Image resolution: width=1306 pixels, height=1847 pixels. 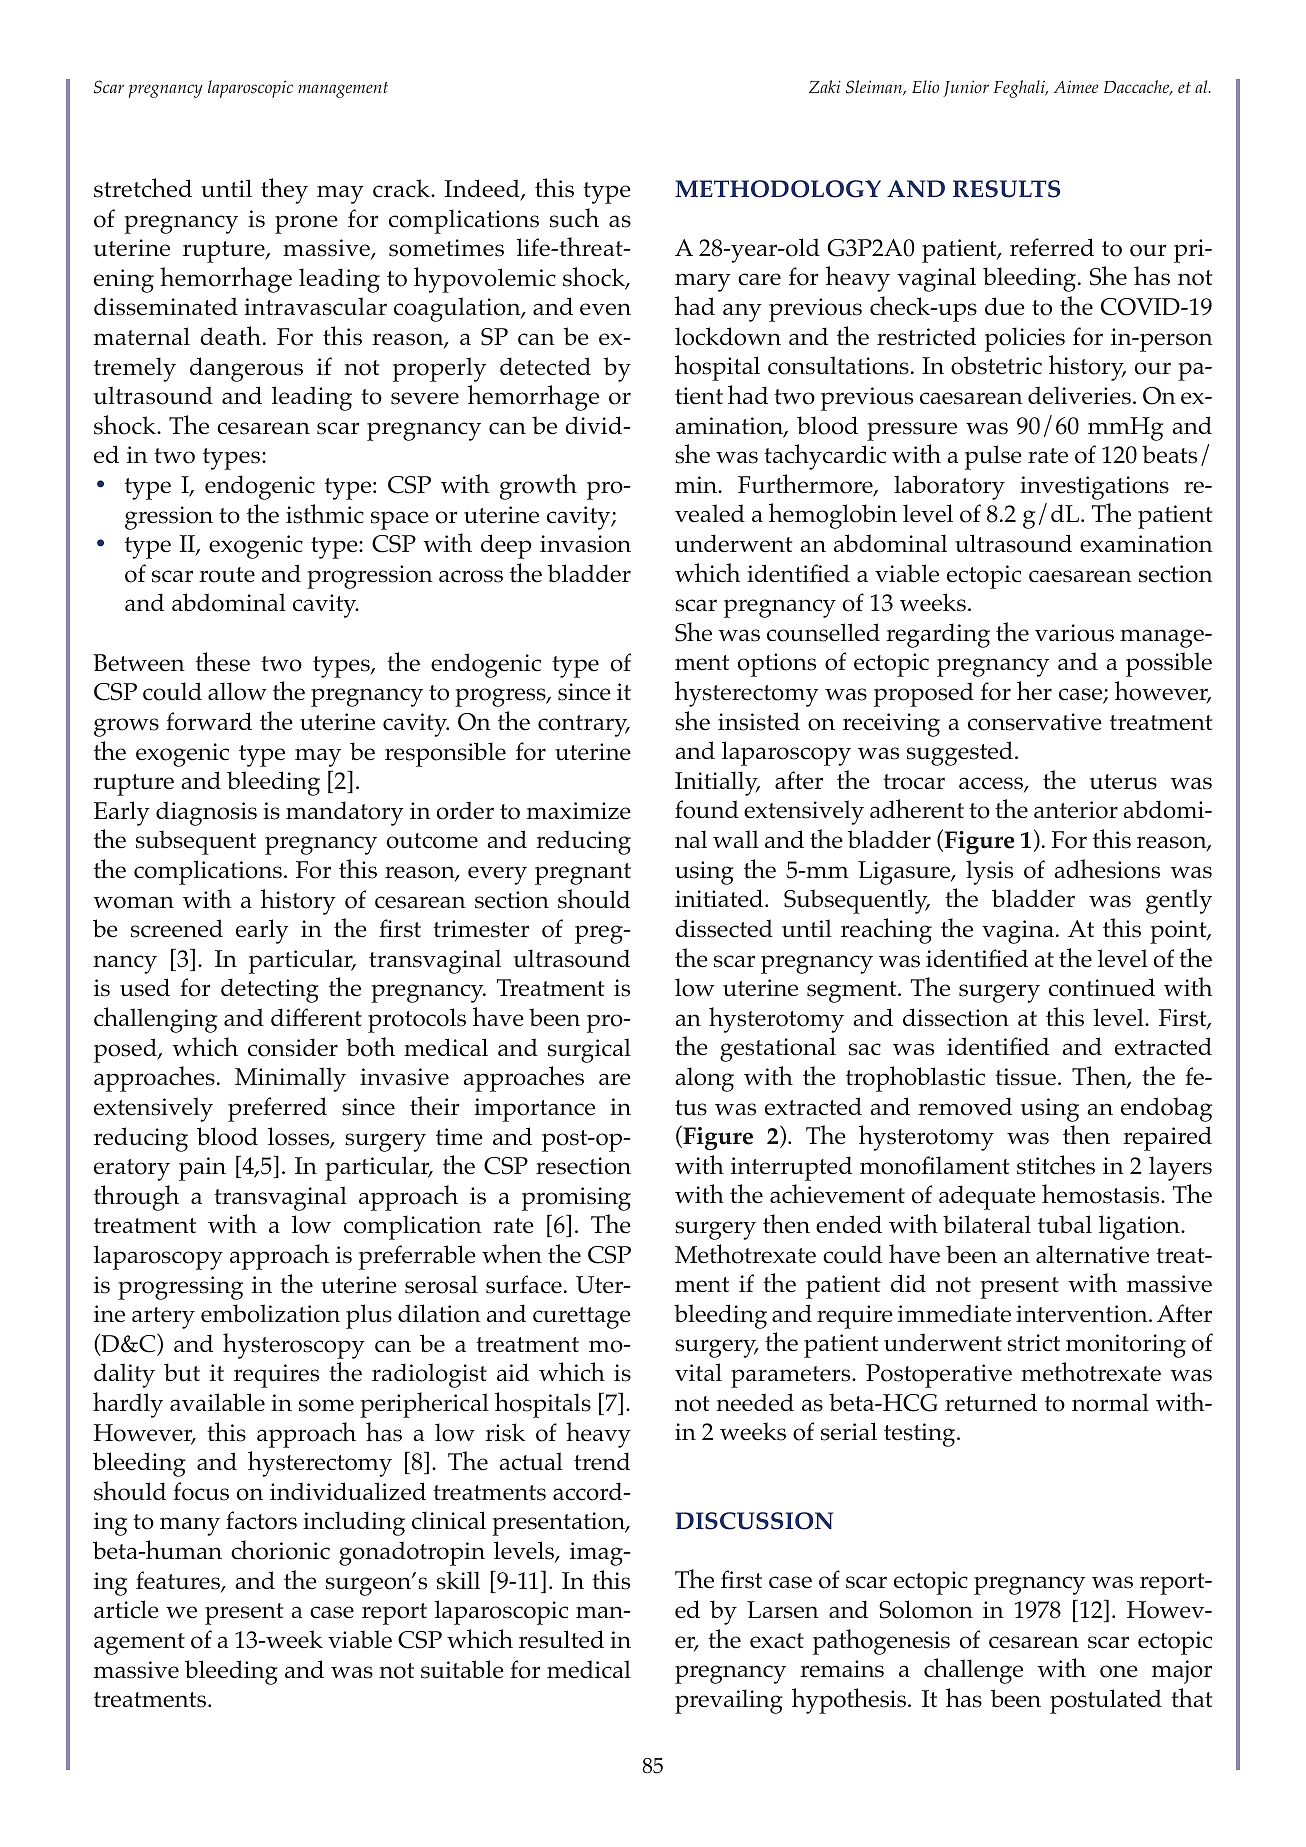 I want to click on adhesions, so click(x=1107, y=869).
